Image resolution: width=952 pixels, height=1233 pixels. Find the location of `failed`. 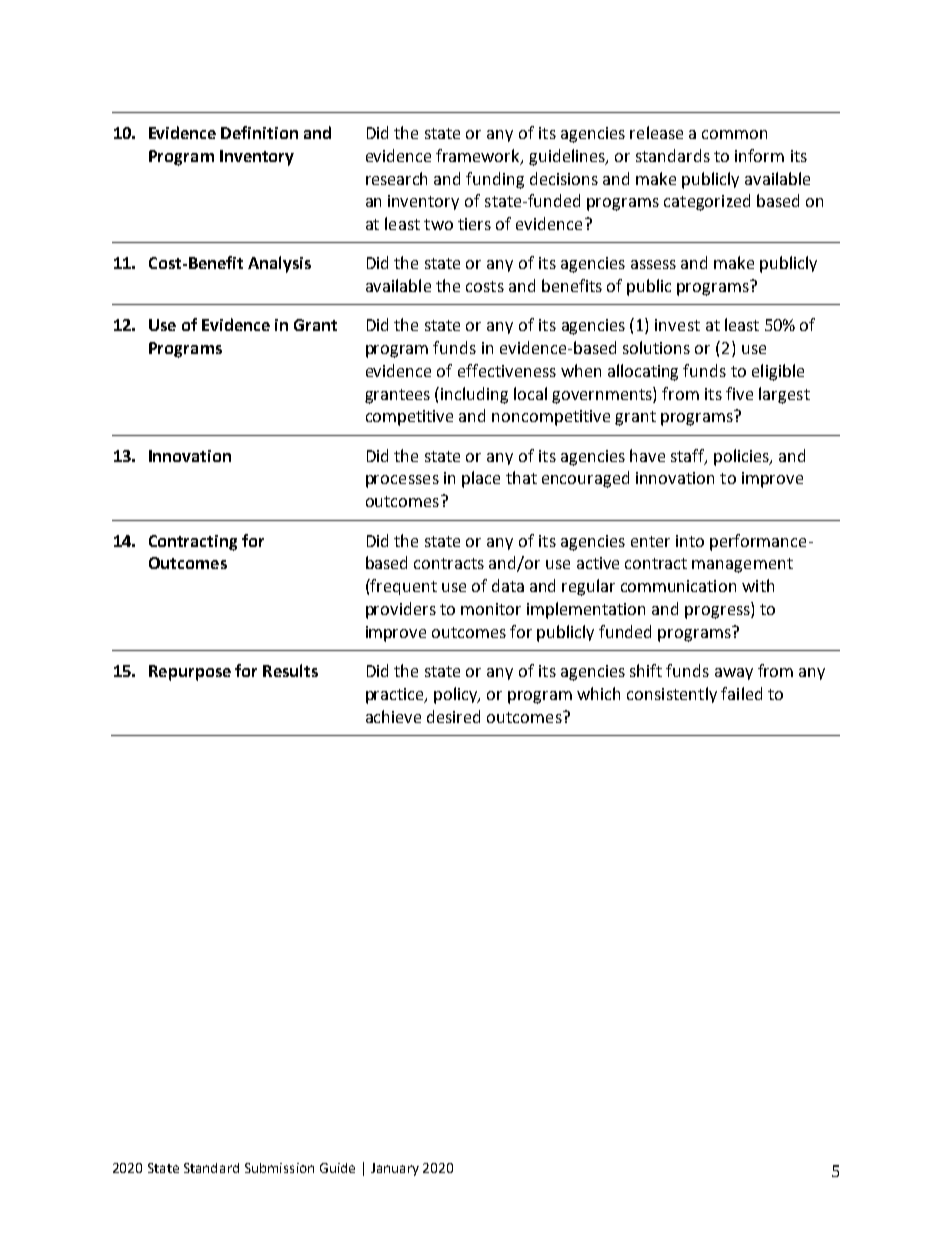

failed is located at coordinates (741, 693).
